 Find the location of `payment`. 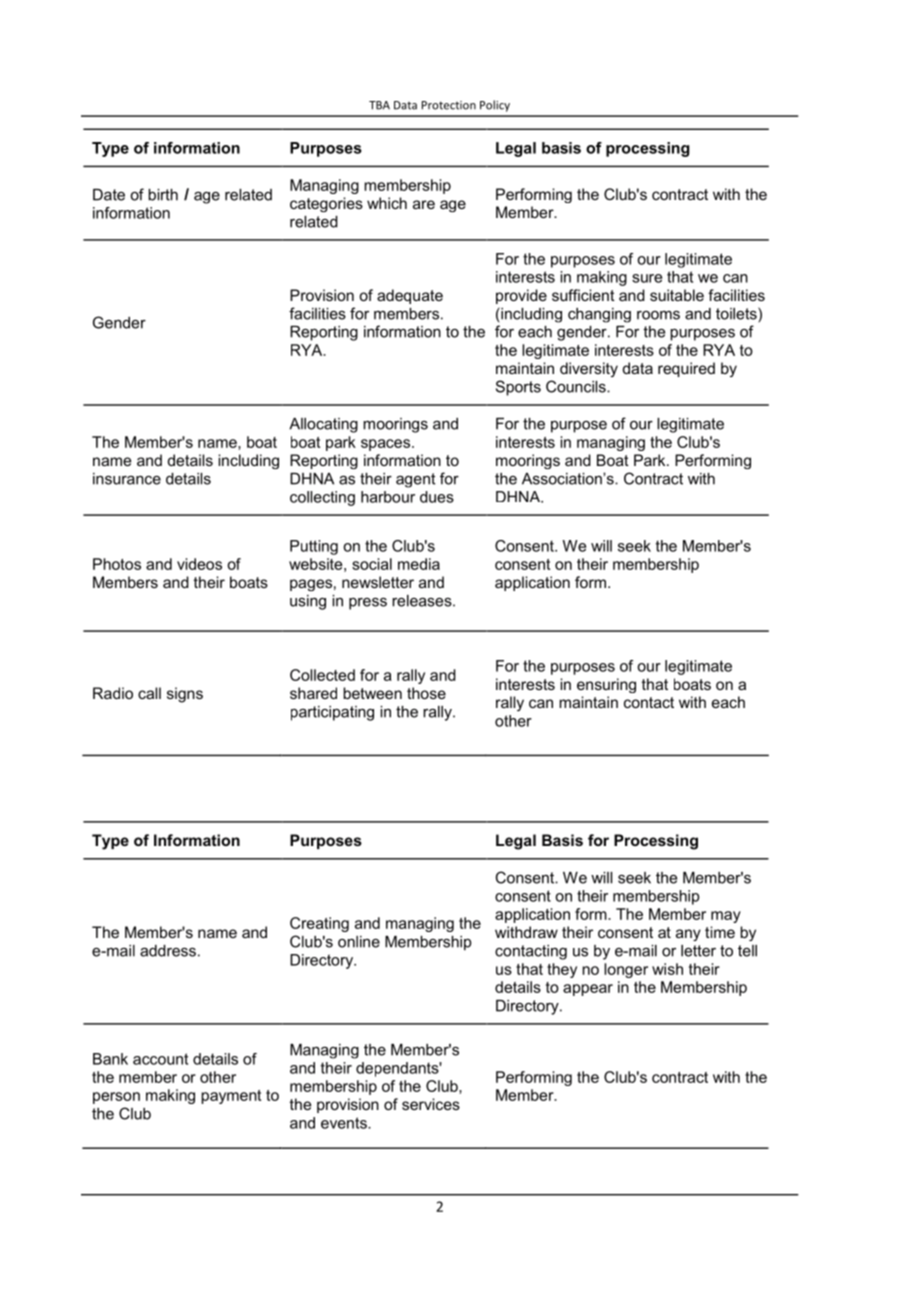

payment is located at coordinates (231, 1097).
